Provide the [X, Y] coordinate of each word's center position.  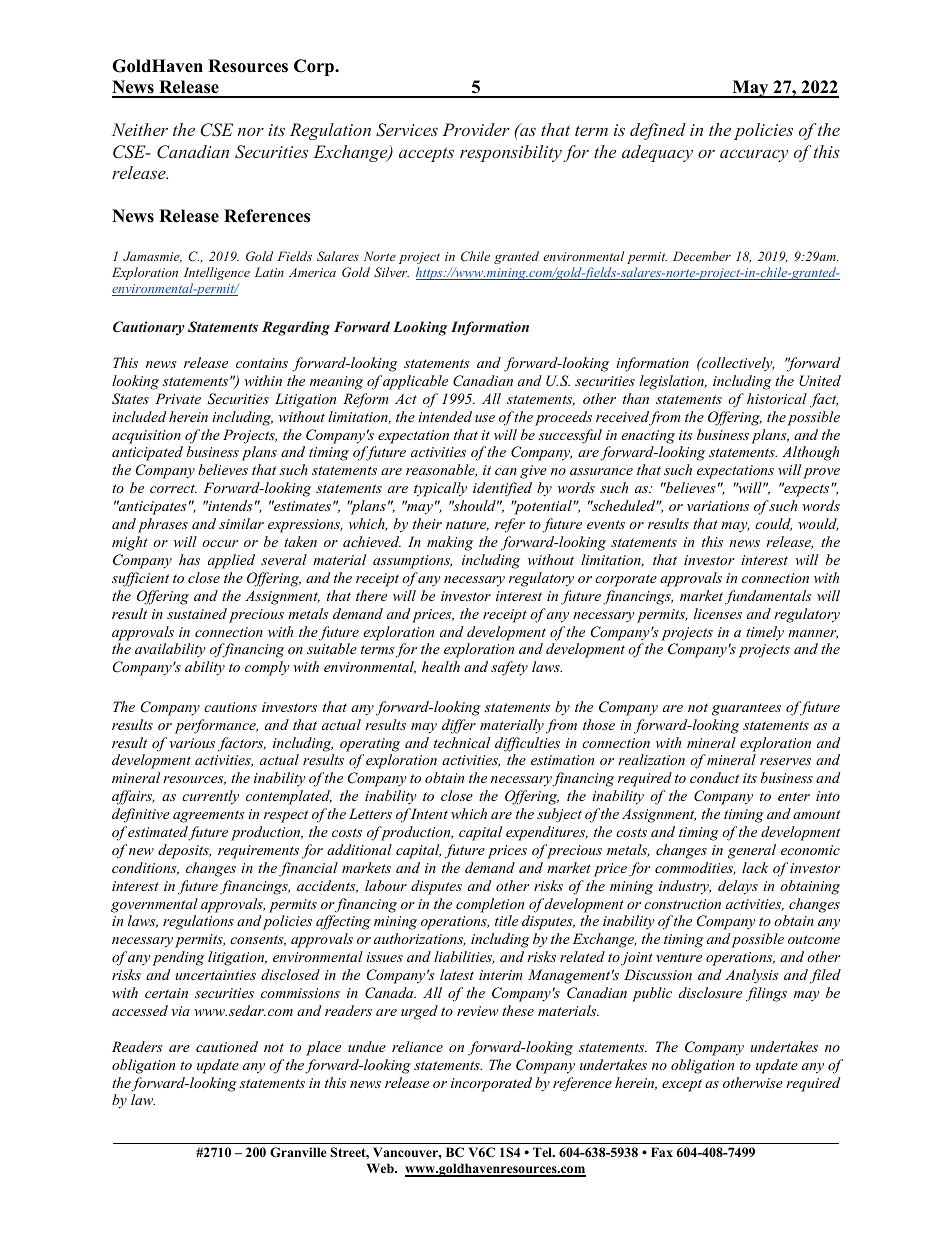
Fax [662, 1152]
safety [509, 668]
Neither [140, 129]
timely [765, 633]
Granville [298, 1152]
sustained [197, 613]
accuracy [754, 156]
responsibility [511, 153]
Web [381, 1168]
